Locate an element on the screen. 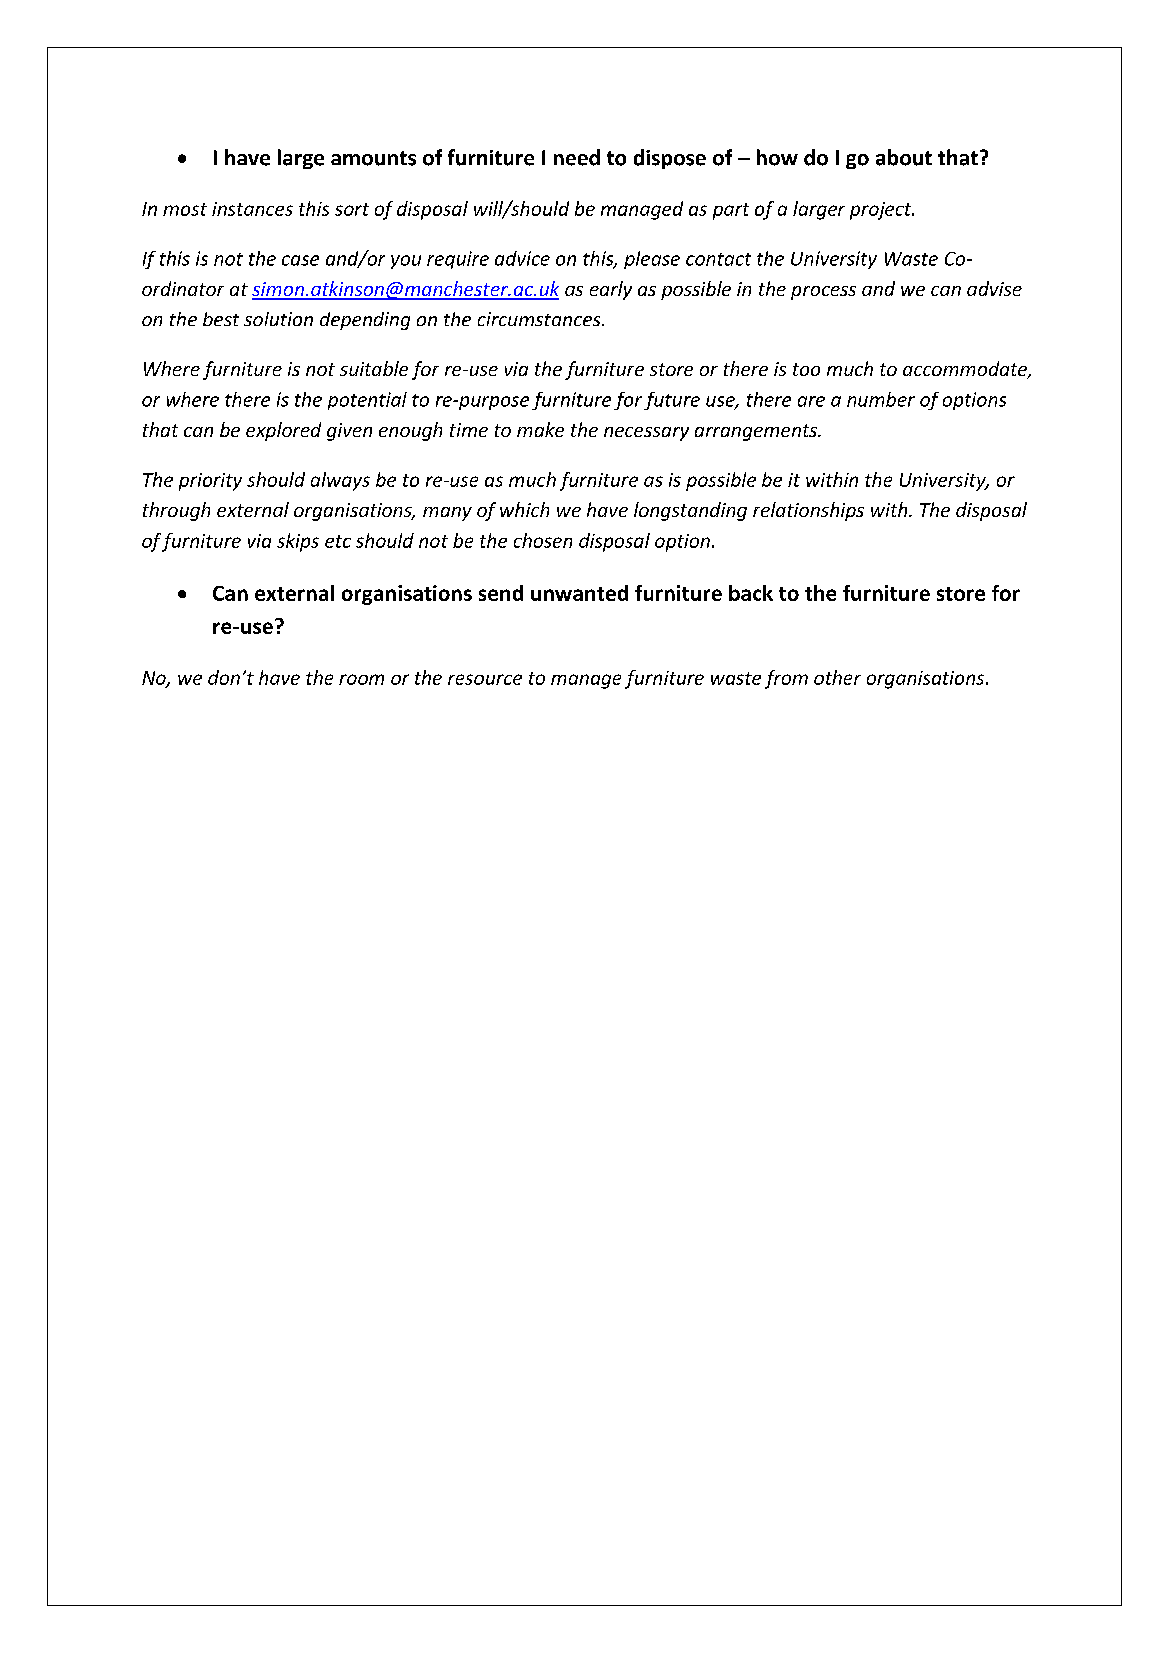 This screenshot has height=1653, width=1169. need is located at coordinates (577, 157).
